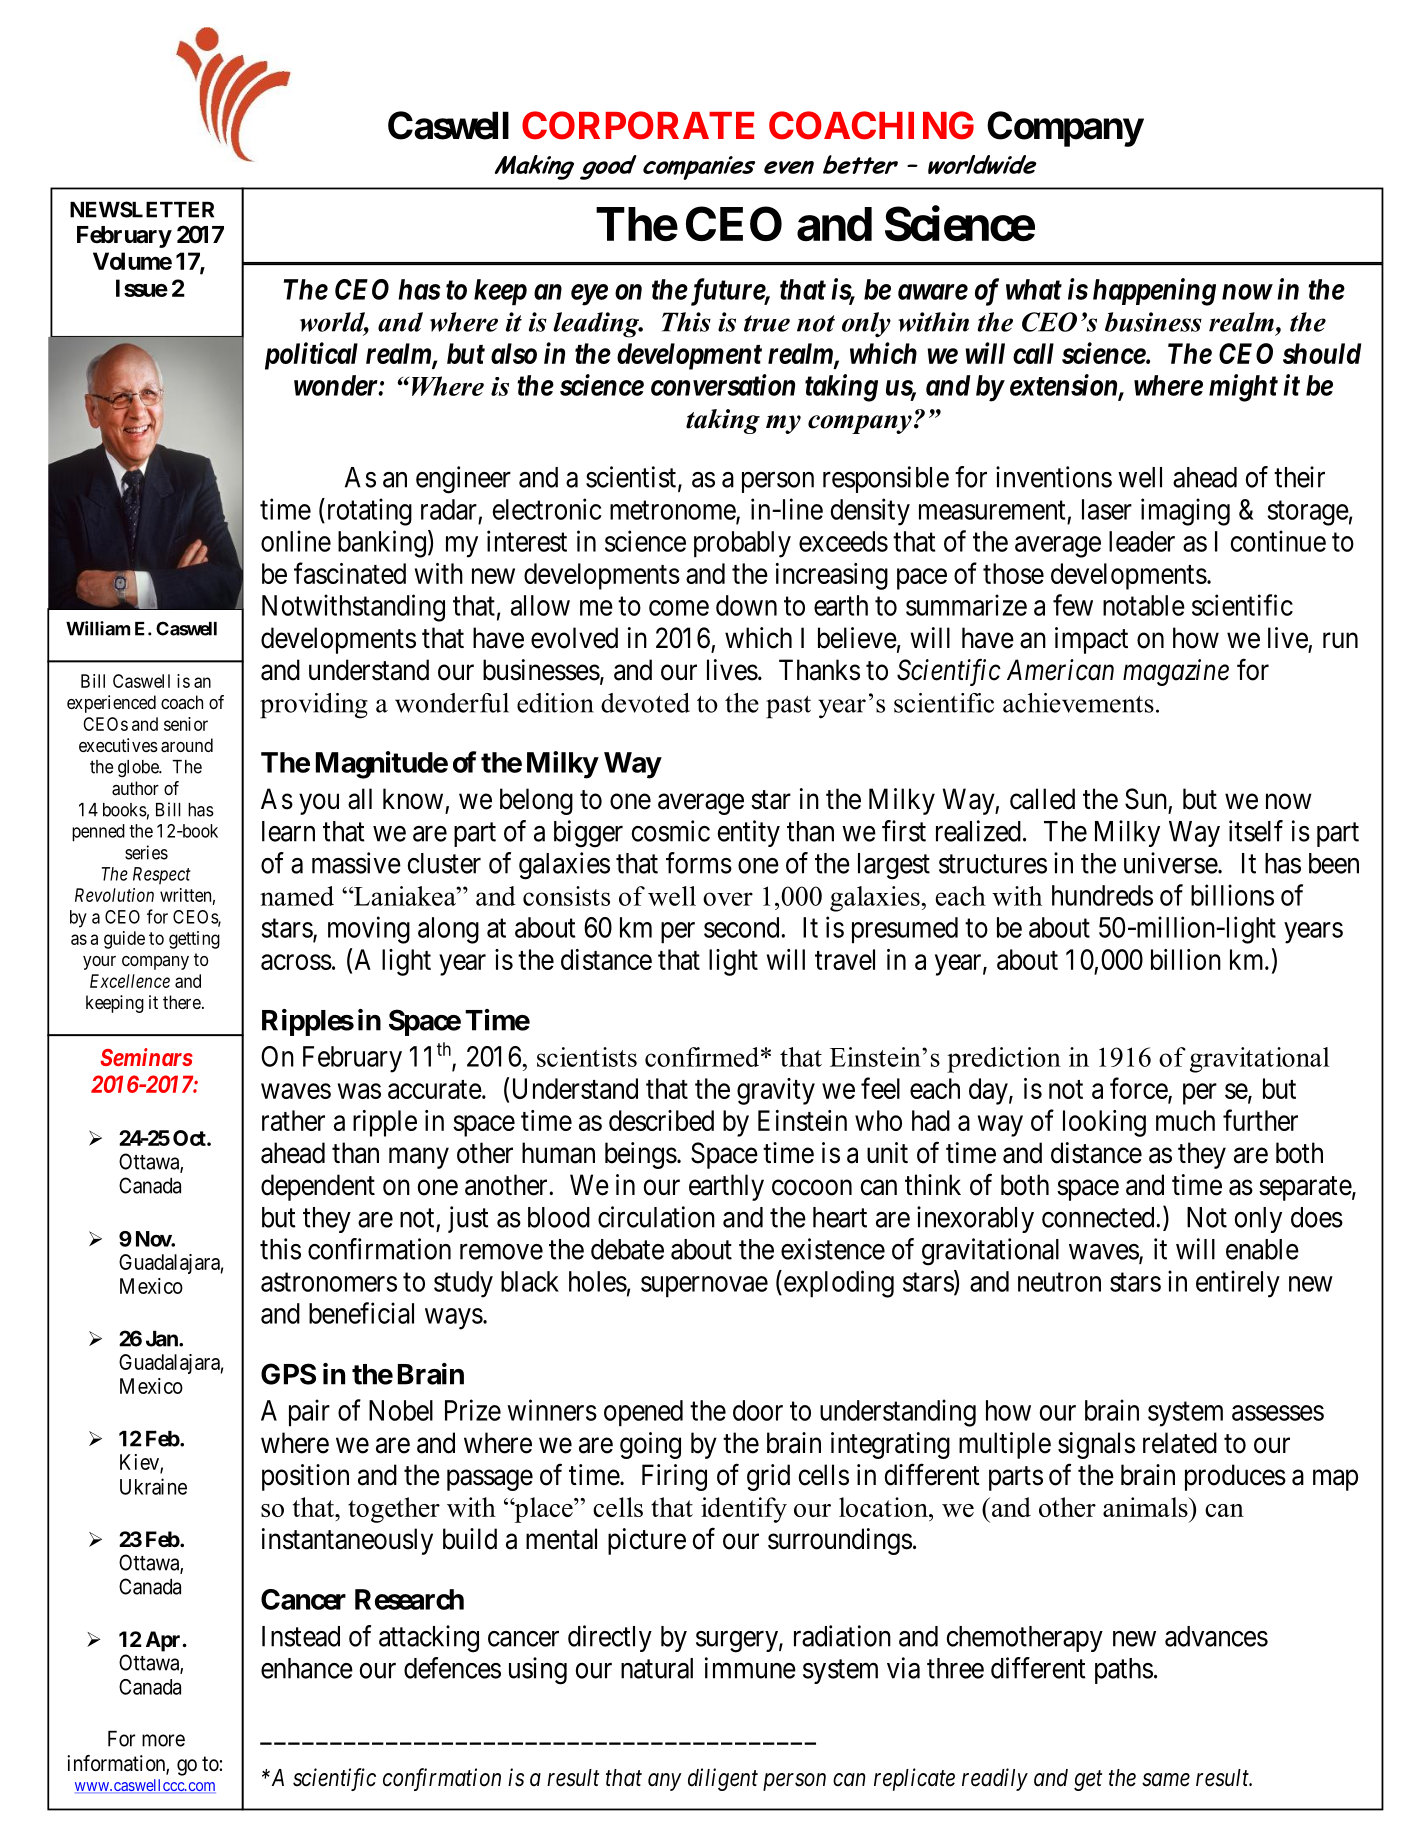 Image resolution: width=1424 pixels, height=1843 pixels. I want to click on NEWSLETTER, so click(142, 209).
